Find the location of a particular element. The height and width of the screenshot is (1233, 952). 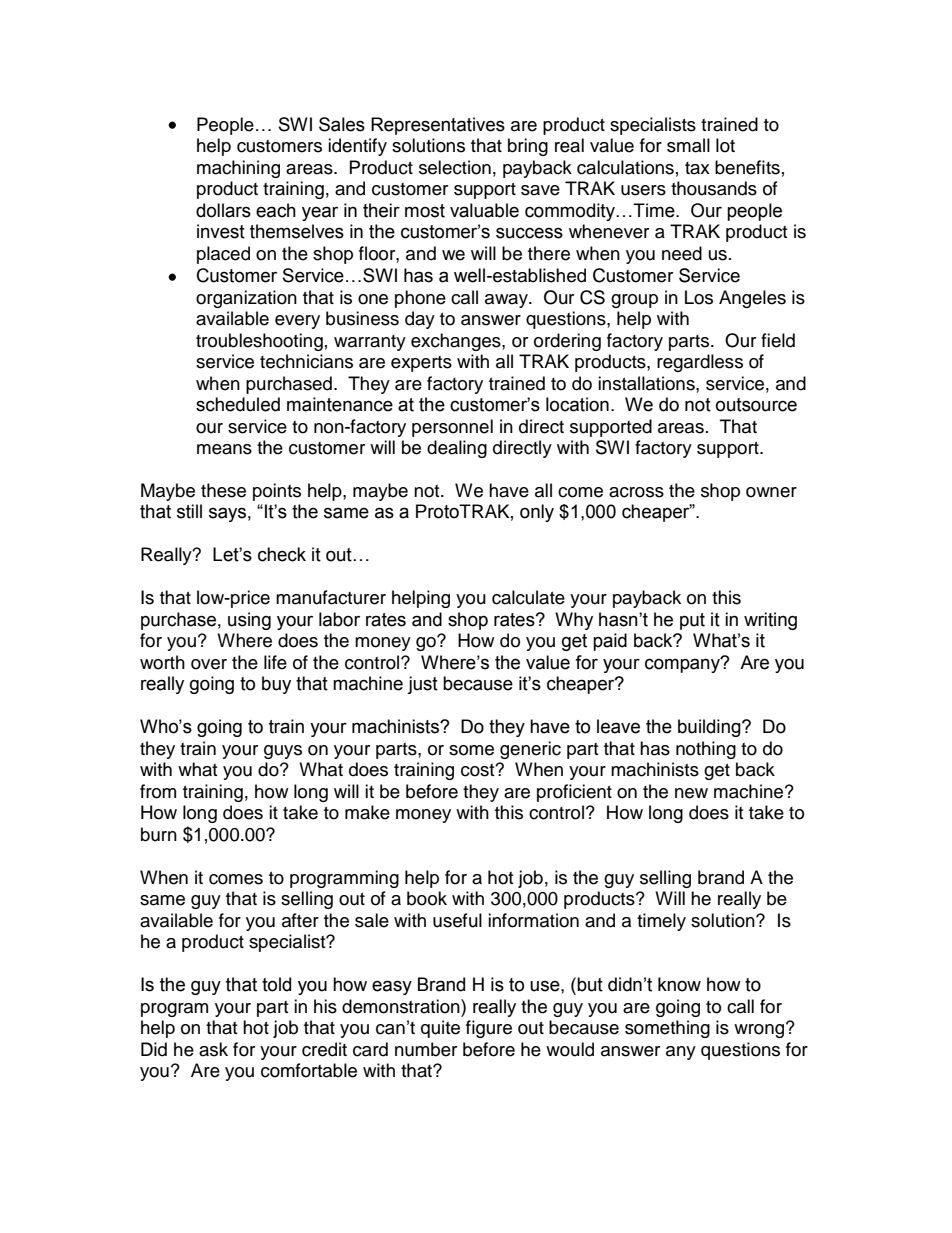

nothing is located at coordinates (706, 750).
